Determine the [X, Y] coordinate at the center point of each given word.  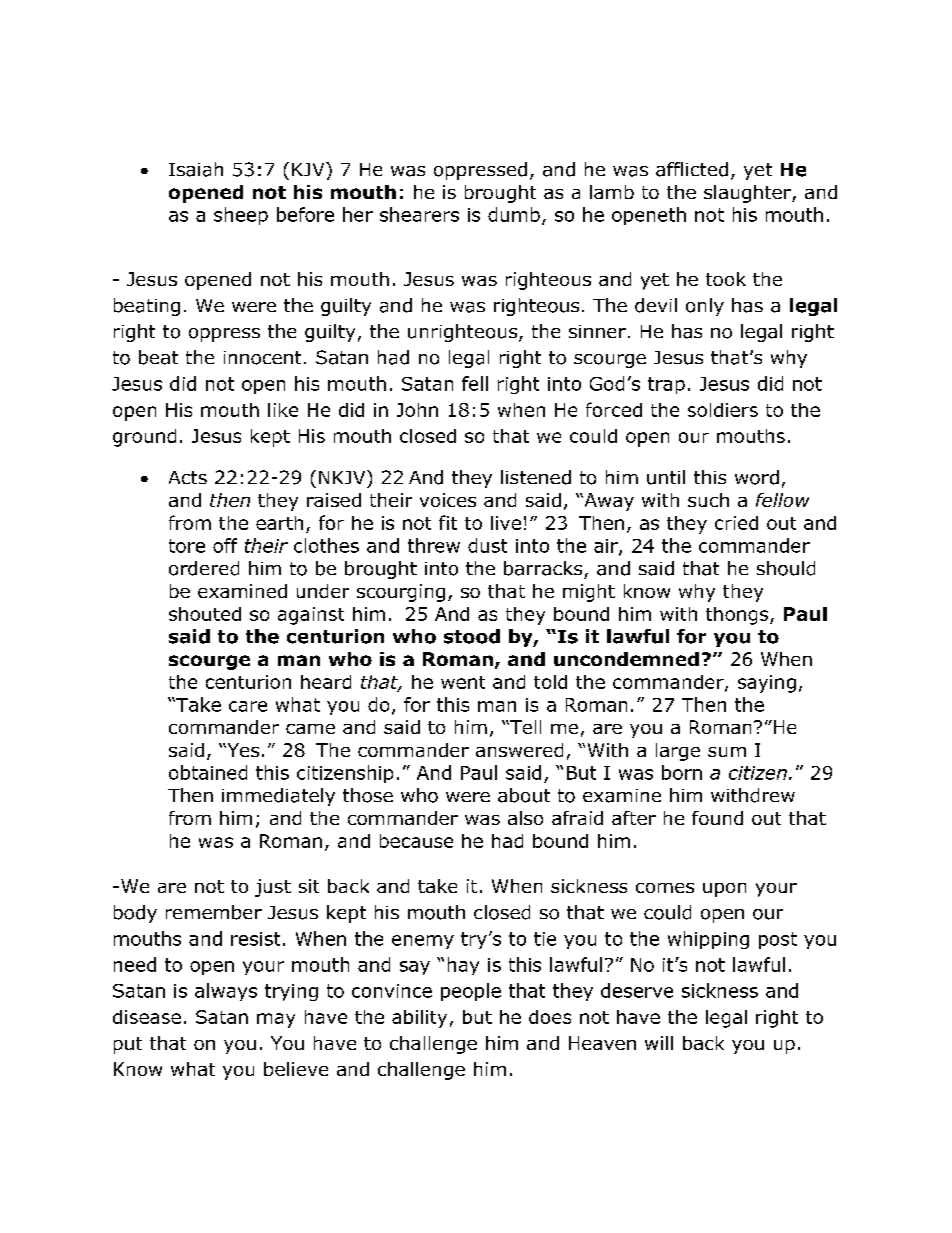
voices [448, 500]
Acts [188, 477]
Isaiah [196, 169]
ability [419, 1019]
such [708, 500]
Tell [524, 727]
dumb [514, 214]
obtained [208, 772]
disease [147, 1017]
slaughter [748, 194]
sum [727, 752]
